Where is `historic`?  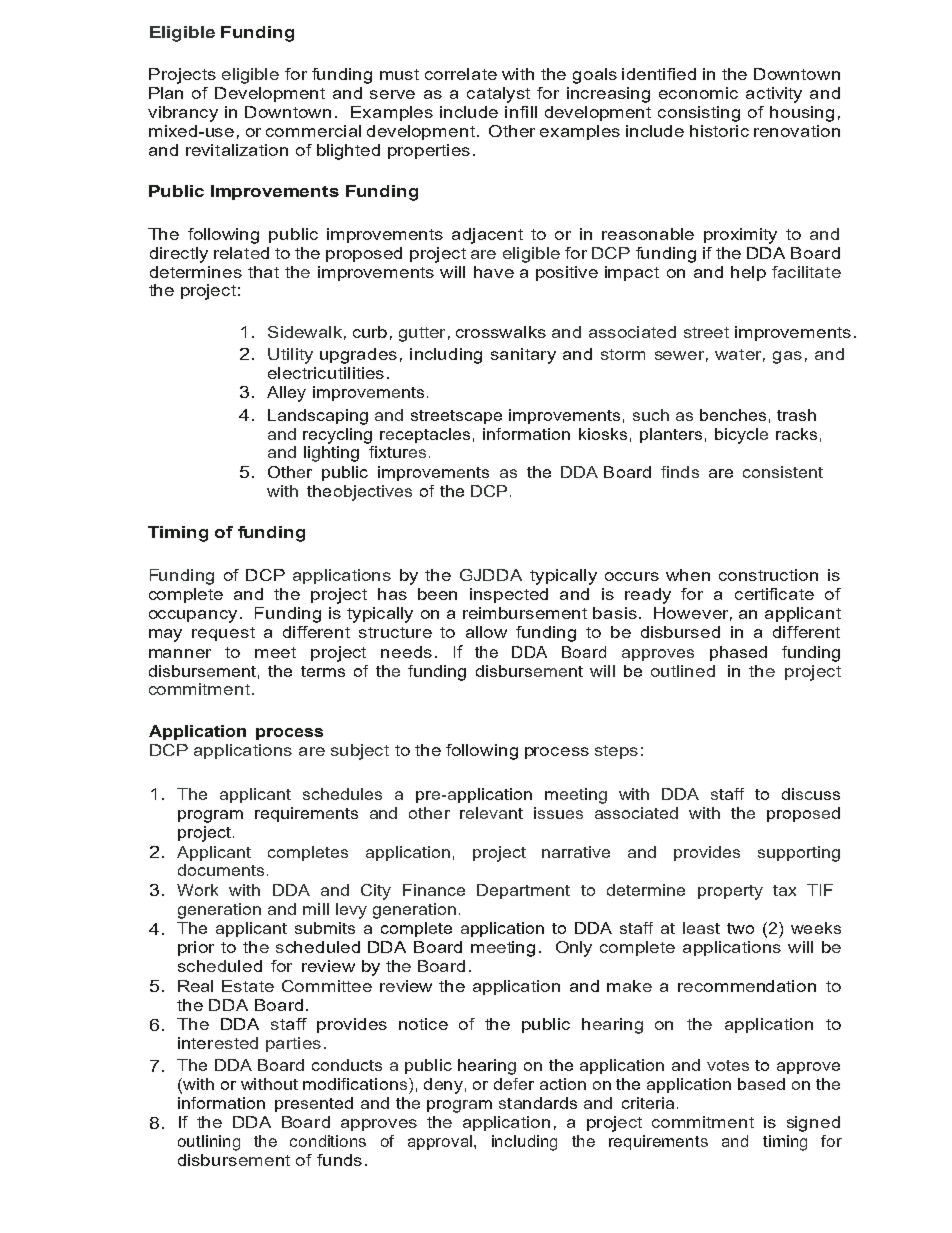 historic is located at coordinates (719, 131).
